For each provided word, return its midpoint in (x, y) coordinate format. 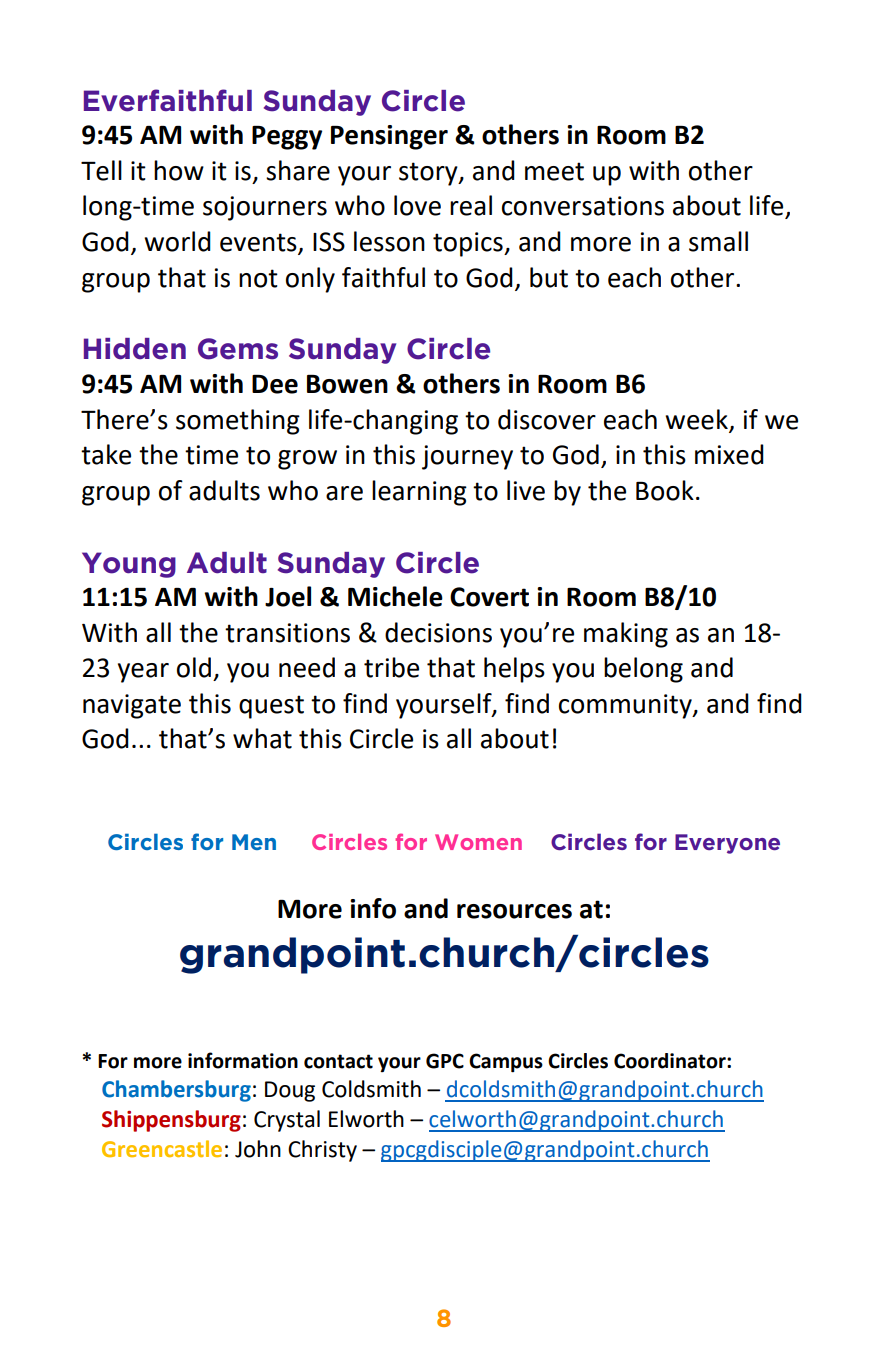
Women (478, 842)
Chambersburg (176, 1091)
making (626, 635)
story (429, 174)
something (238, 422)
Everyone (727, 844)
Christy (322, 1151)
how (179, 170)
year (143, 673)
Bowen (347, 384)
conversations (583, 206)
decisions (438, 632)
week (696, 419)
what (262, 738)
